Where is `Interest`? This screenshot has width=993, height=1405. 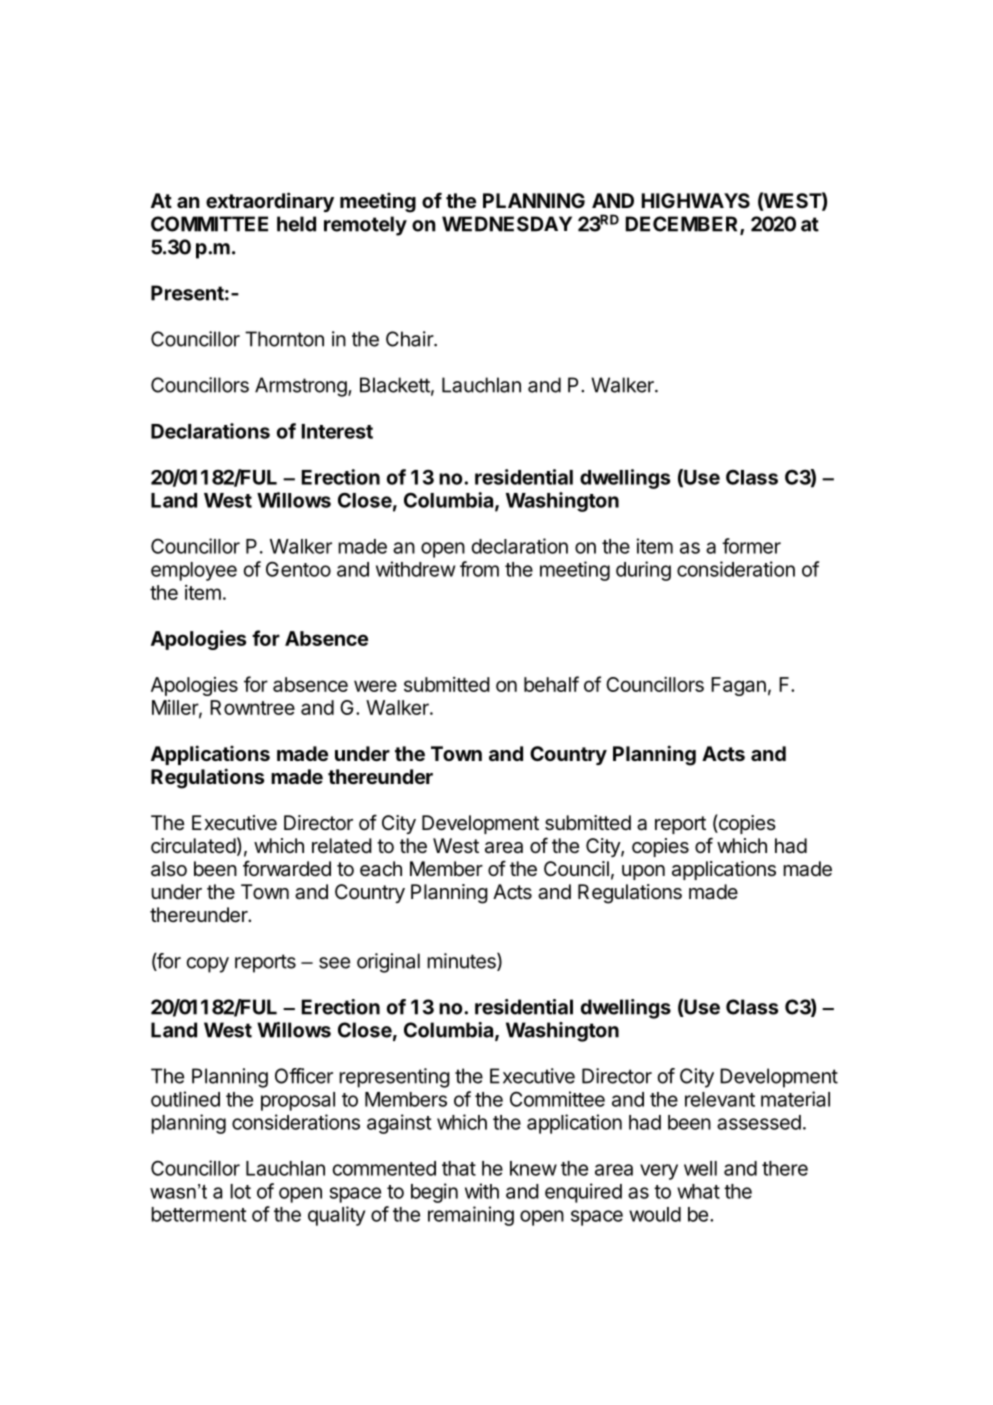 Interest is located at coordinates (337, 431).
